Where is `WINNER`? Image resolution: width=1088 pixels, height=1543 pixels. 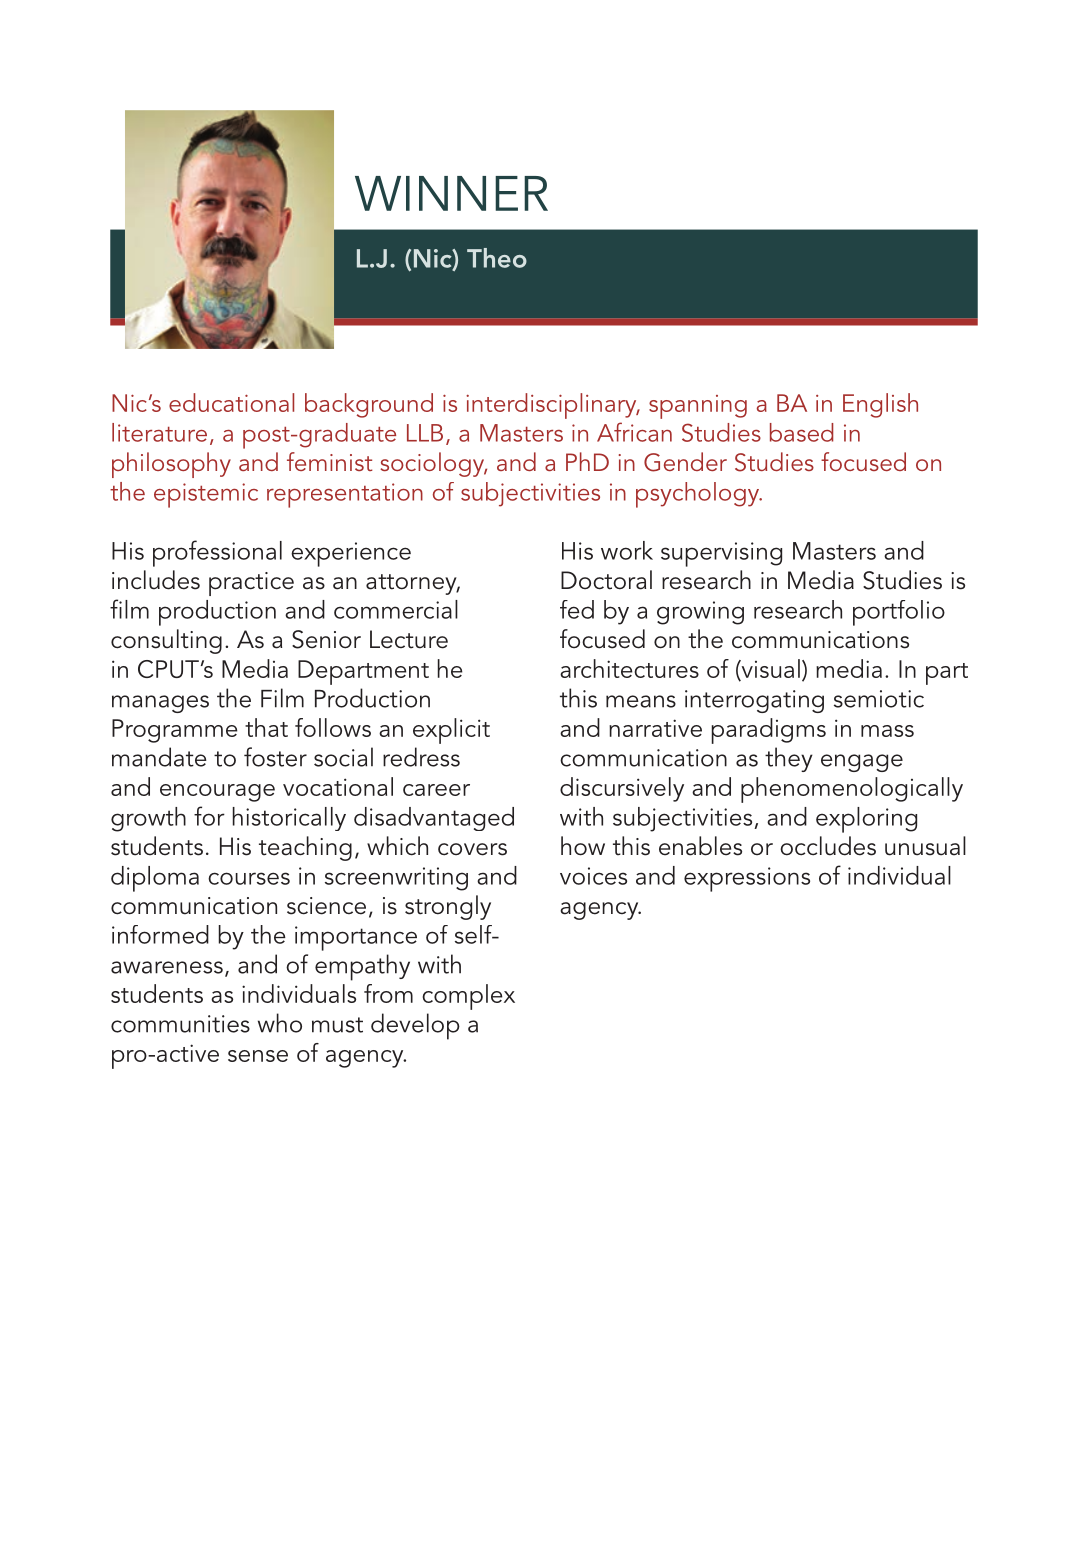
WINNER is located at coordinates (451, 193).
